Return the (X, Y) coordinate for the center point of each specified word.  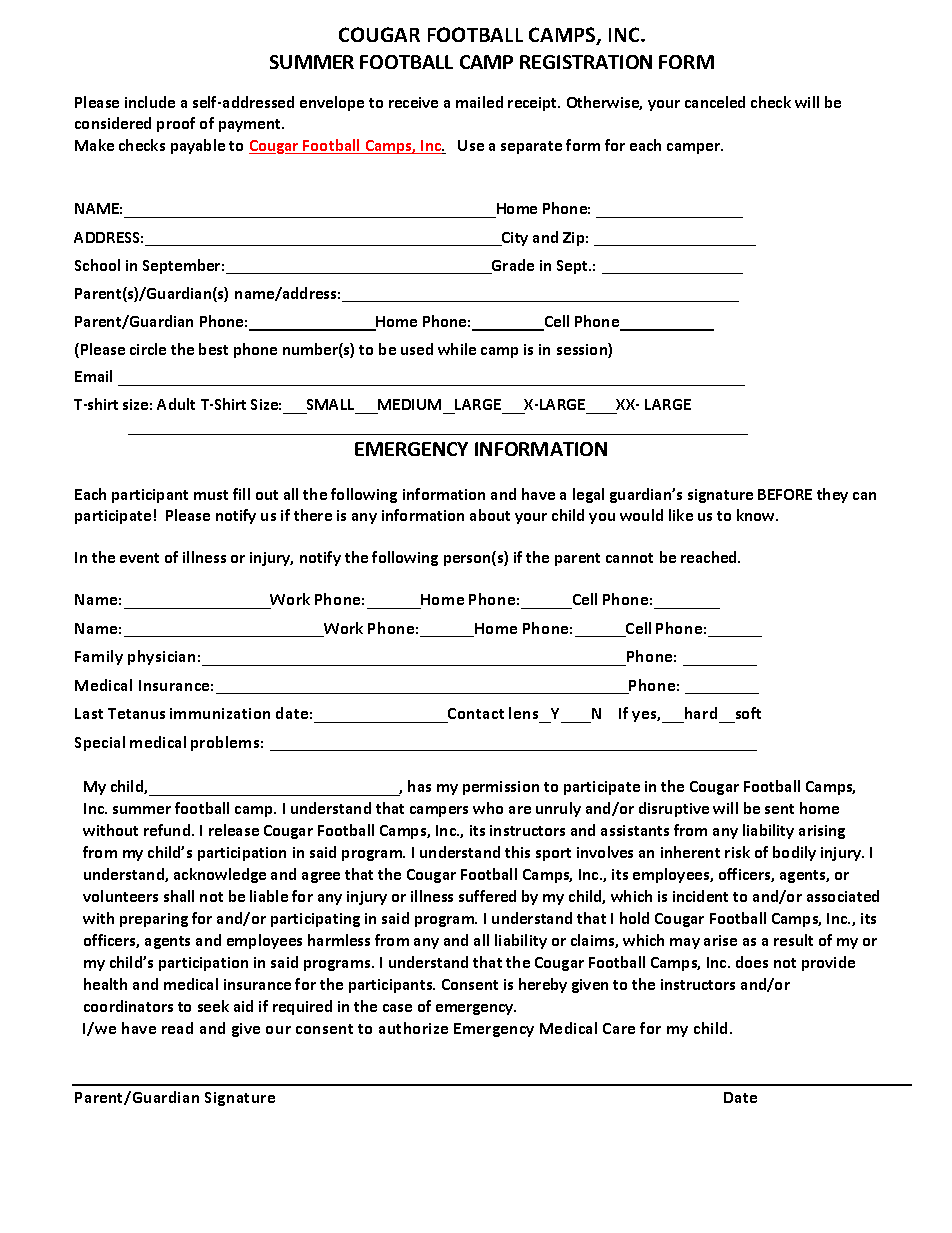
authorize (413, 1028)
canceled (715, 102)
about (490, 515)
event (139, 558)
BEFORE (785, 494)
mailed (479, 102)
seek (213, 1006)
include (150, 102)
